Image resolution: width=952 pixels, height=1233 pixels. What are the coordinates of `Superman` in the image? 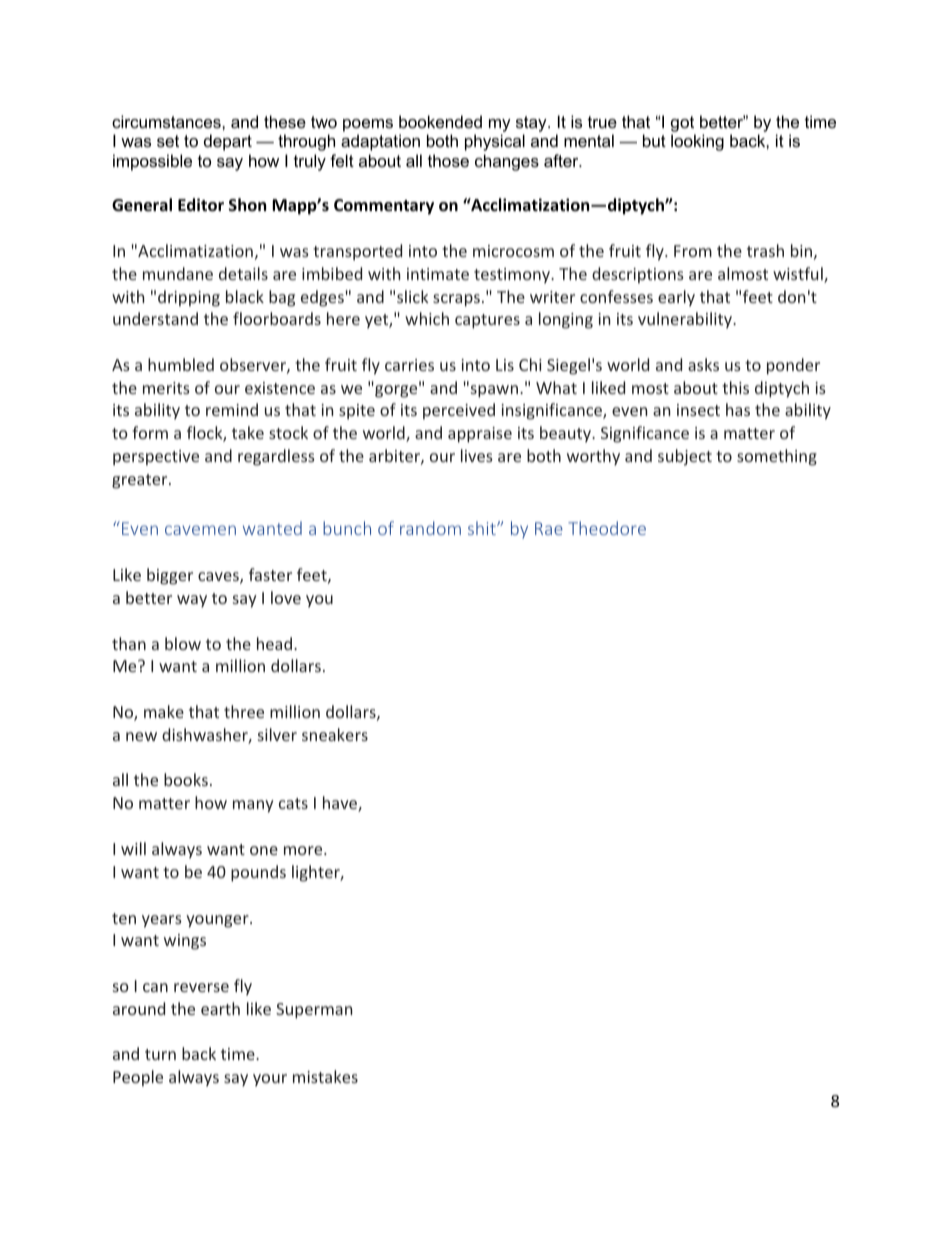 It's located at (314, 1011).
